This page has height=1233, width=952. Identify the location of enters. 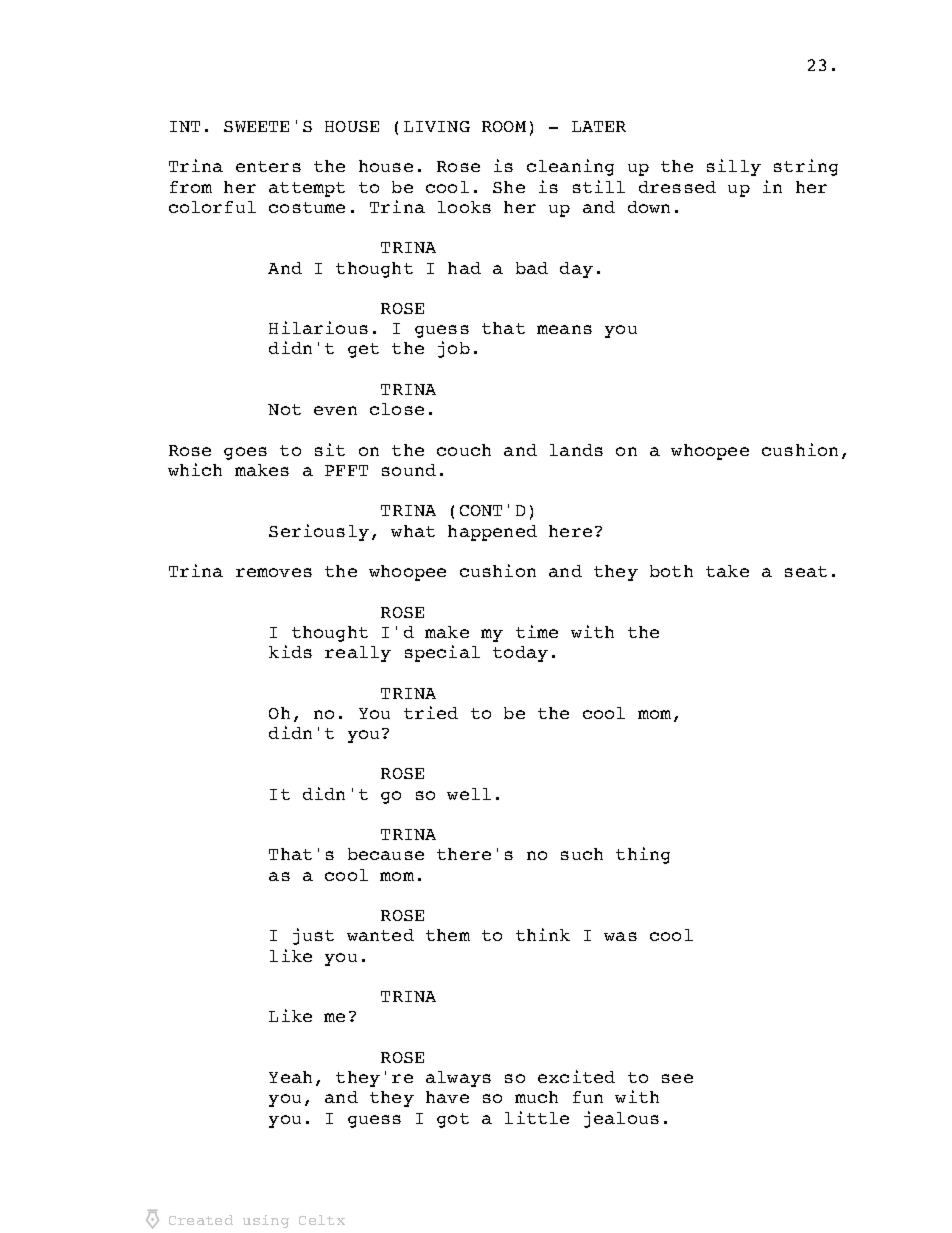
(268, 166).
